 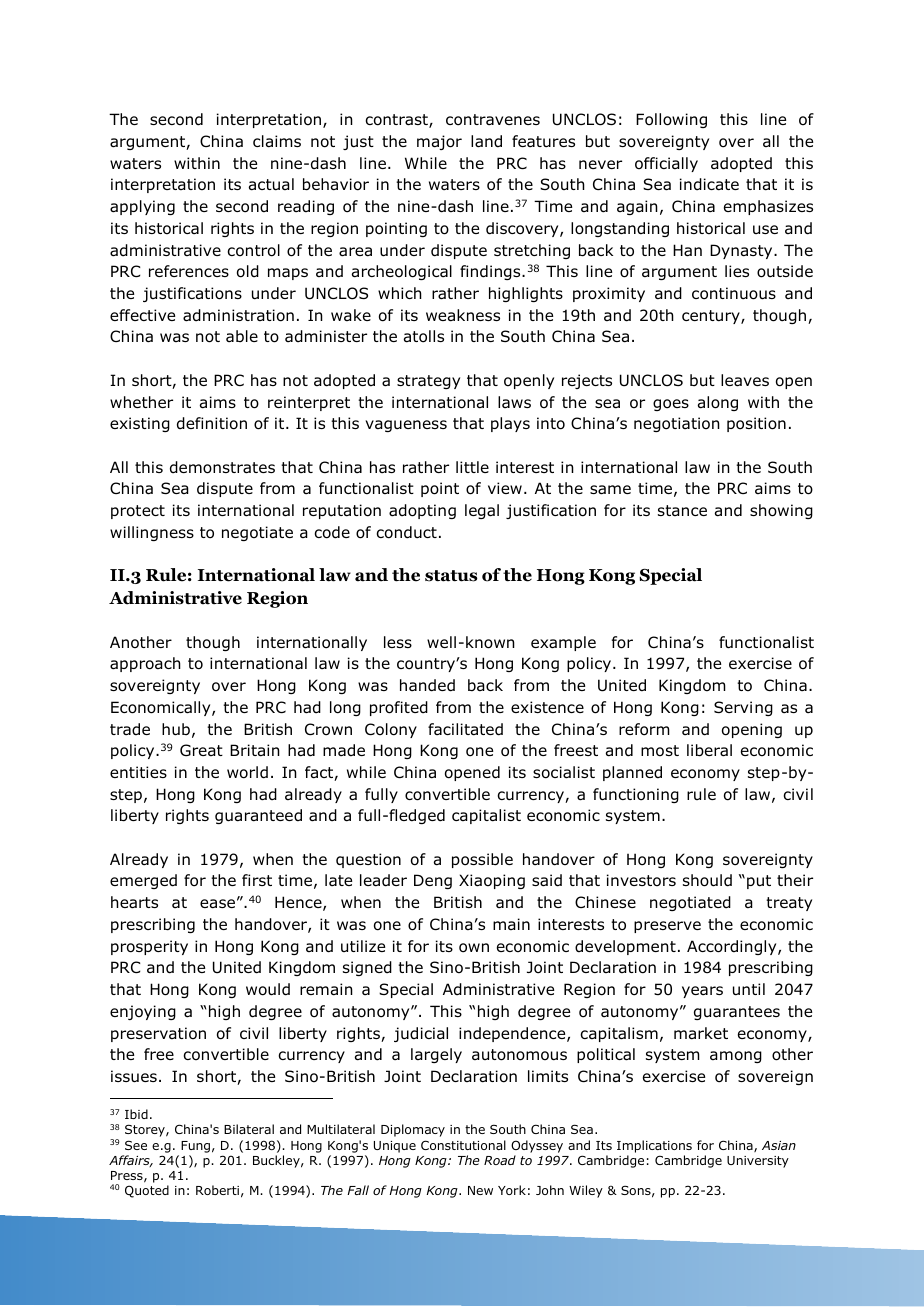 What do you see at coordinates (463, 315) in the document?
I see `weakness` at bounding box center [463, 315].
